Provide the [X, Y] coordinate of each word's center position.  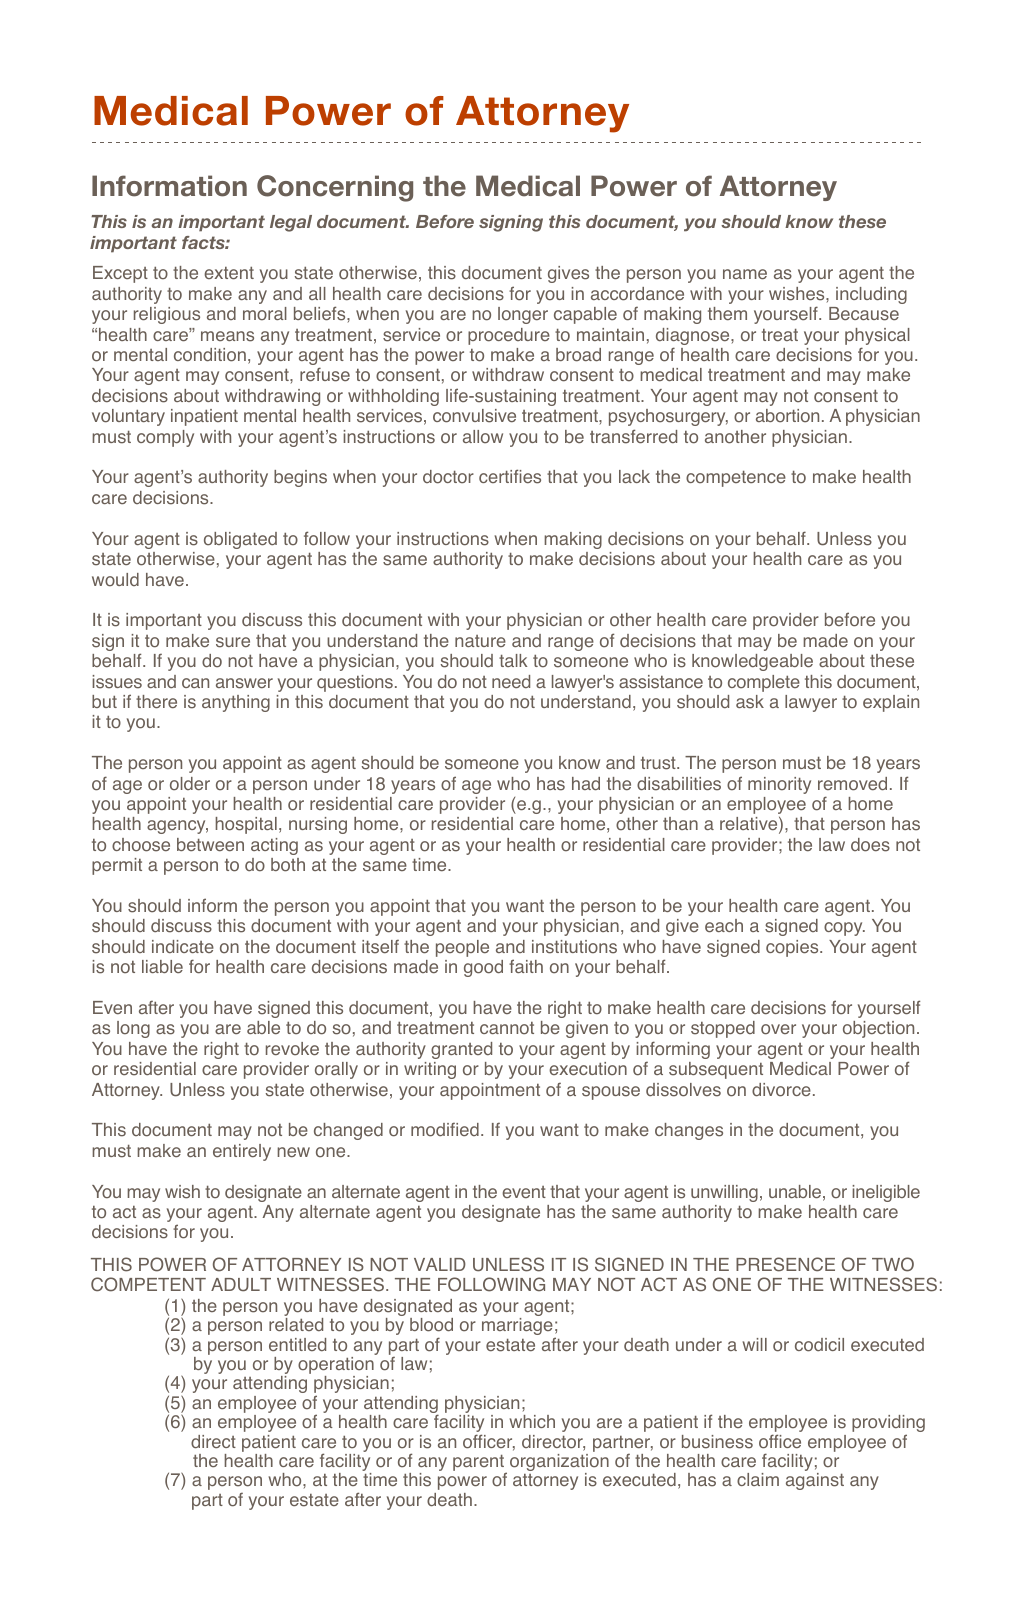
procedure [509, 336]
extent [229, 273]
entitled [297, 1344]
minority [779, 785]
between [210, 844]
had [586, 783]
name [745, 274]
